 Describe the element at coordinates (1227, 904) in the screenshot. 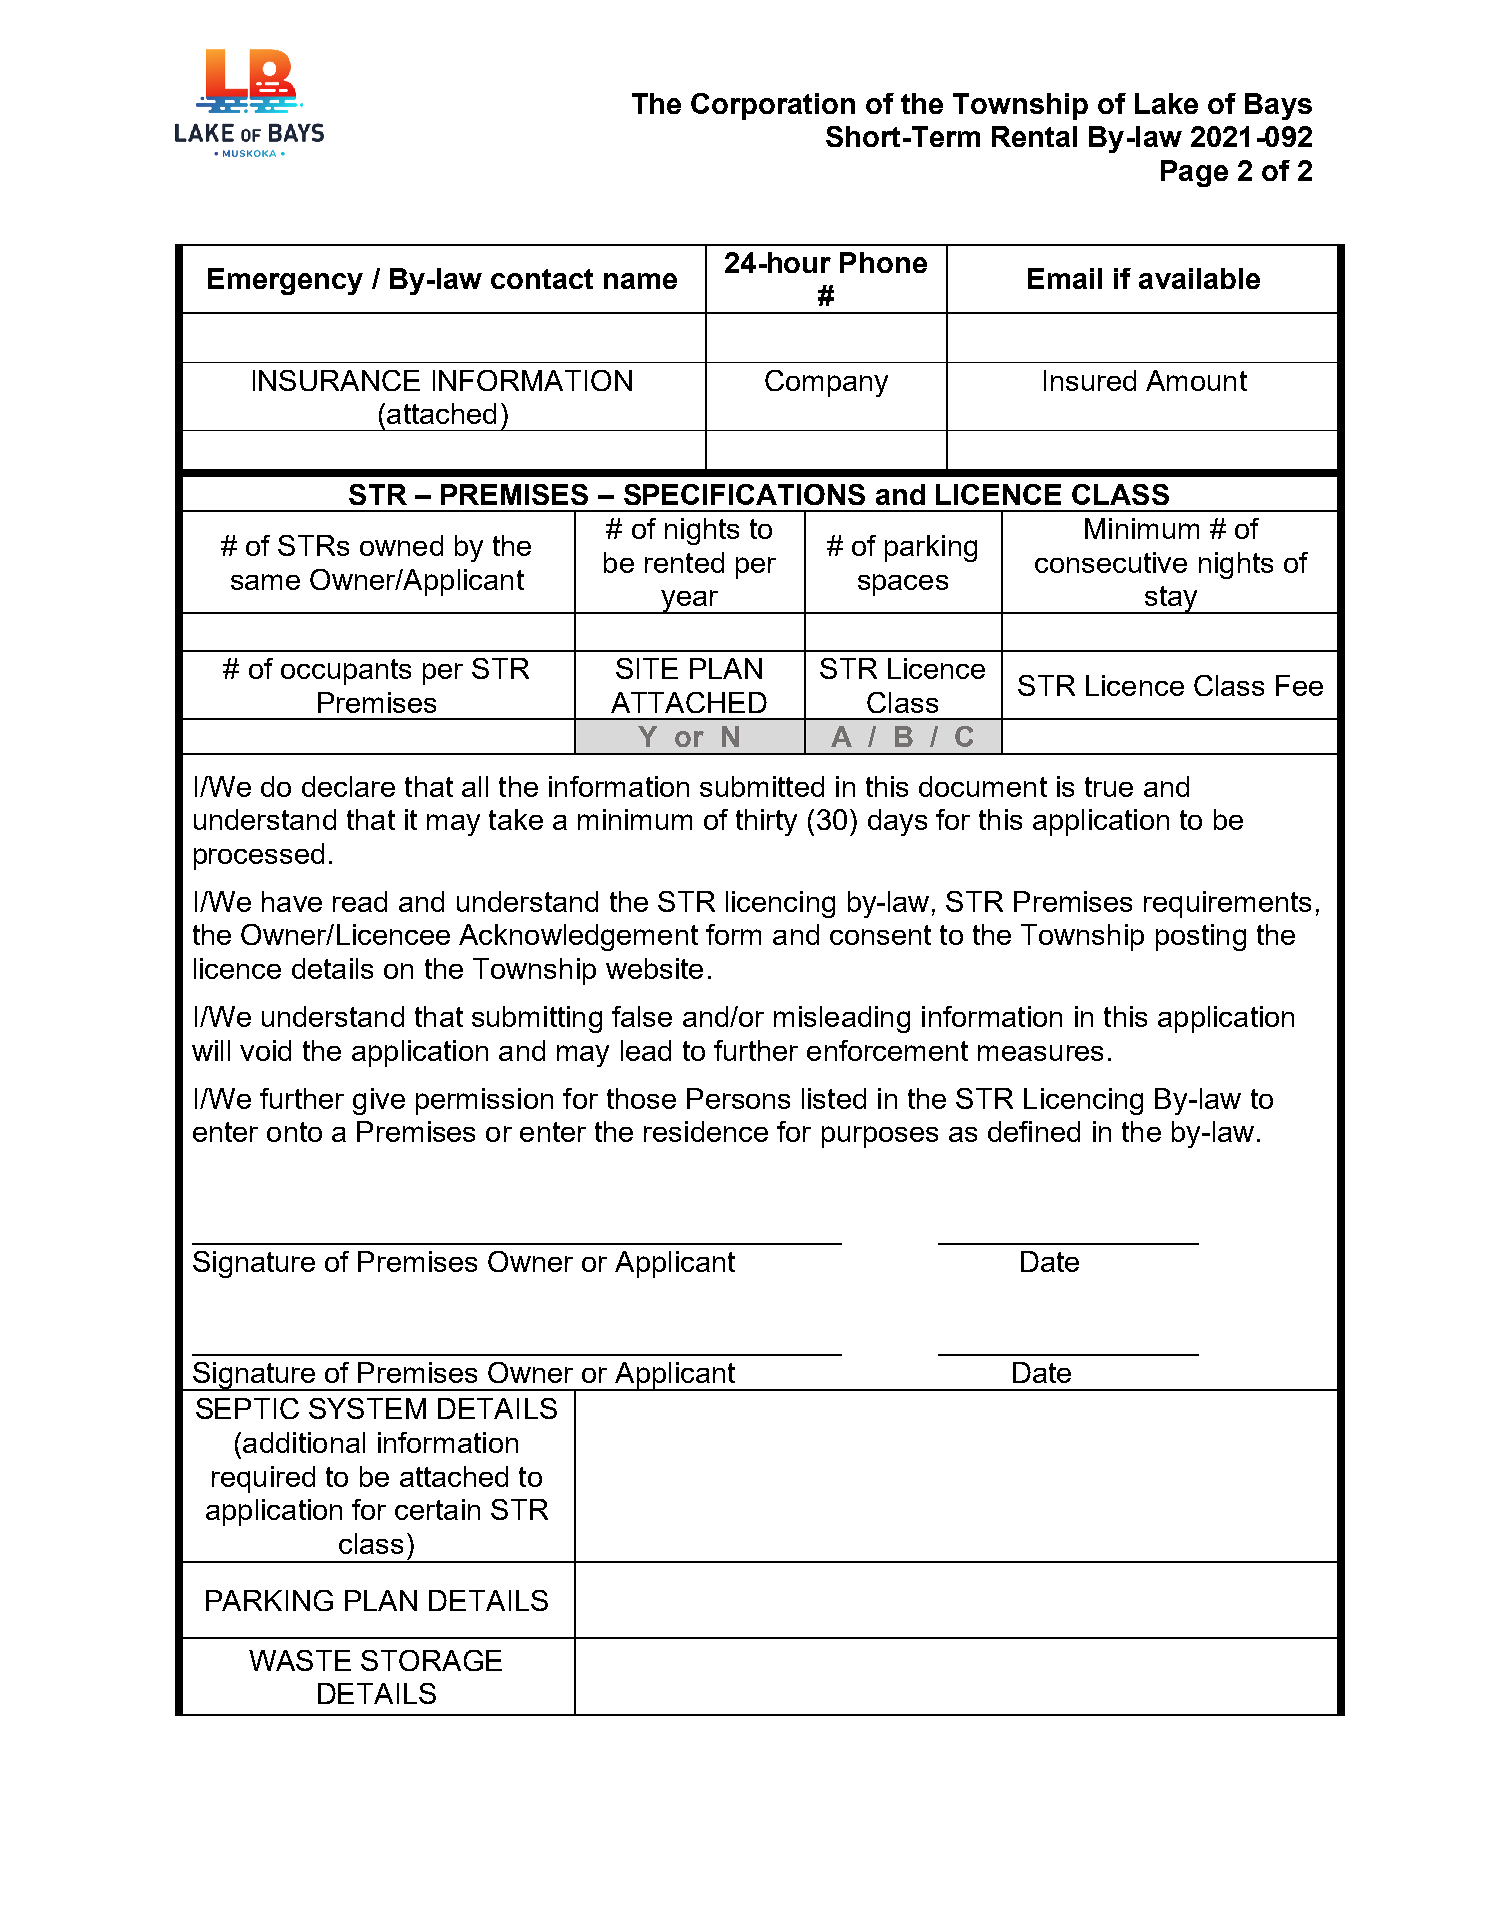

I see `requirements` at that location.
